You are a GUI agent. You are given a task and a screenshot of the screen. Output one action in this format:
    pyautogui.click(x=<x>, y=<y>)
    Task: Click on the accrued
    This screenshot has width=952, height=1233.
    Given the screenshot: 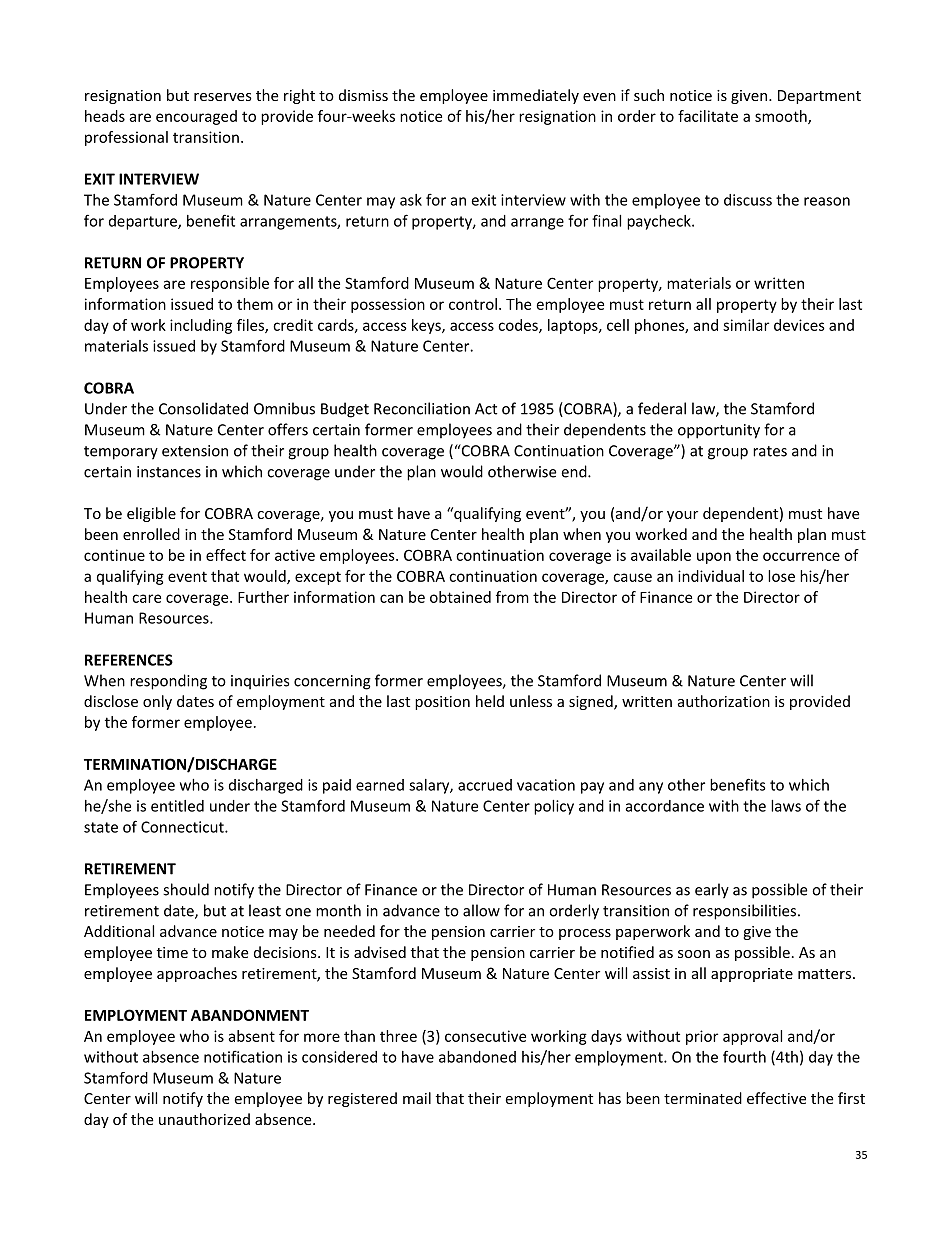 What is the action you would take?
    pyautogui.click(x=485, y=785)
